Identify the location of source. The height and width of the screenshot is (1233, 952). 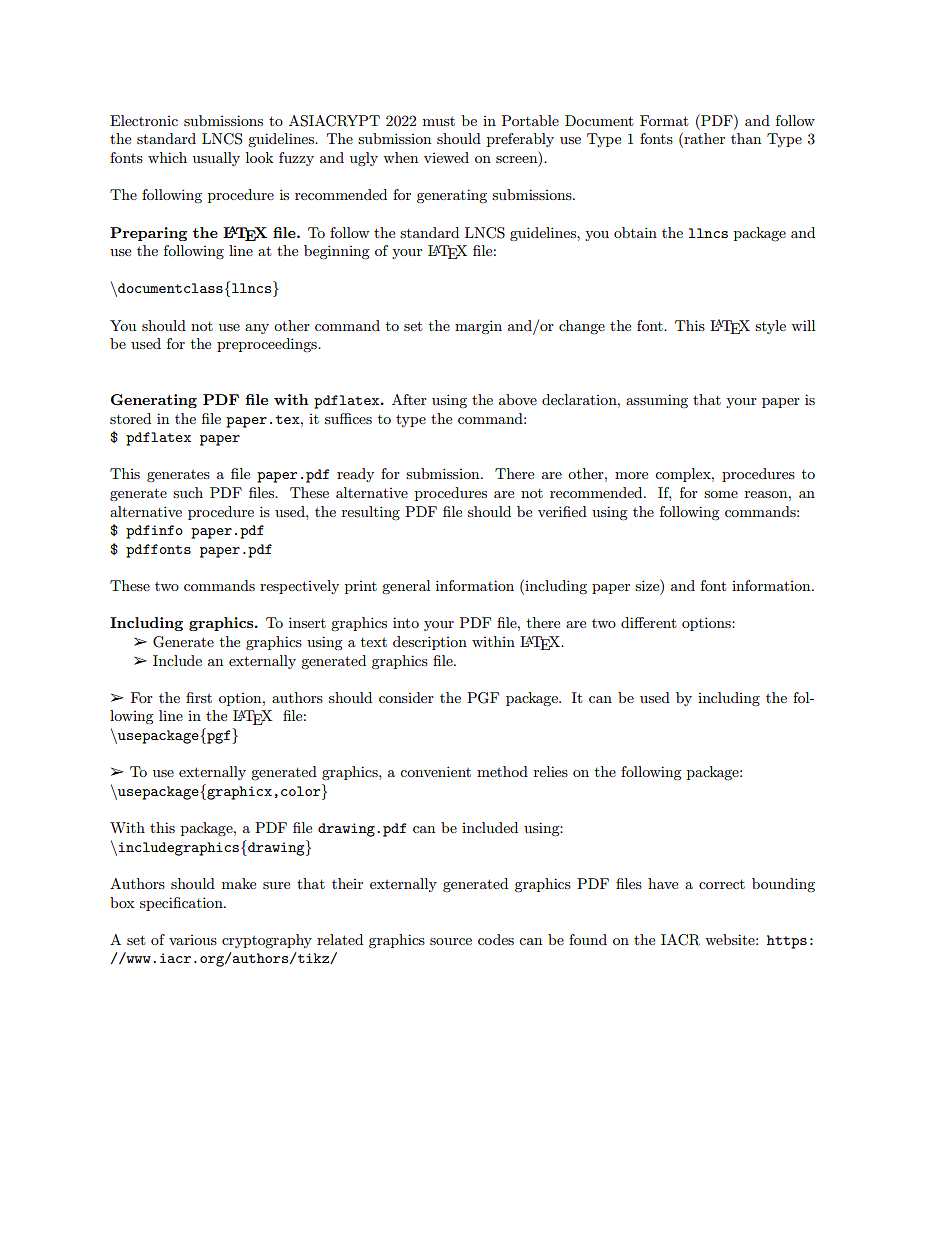
(451, 941).
